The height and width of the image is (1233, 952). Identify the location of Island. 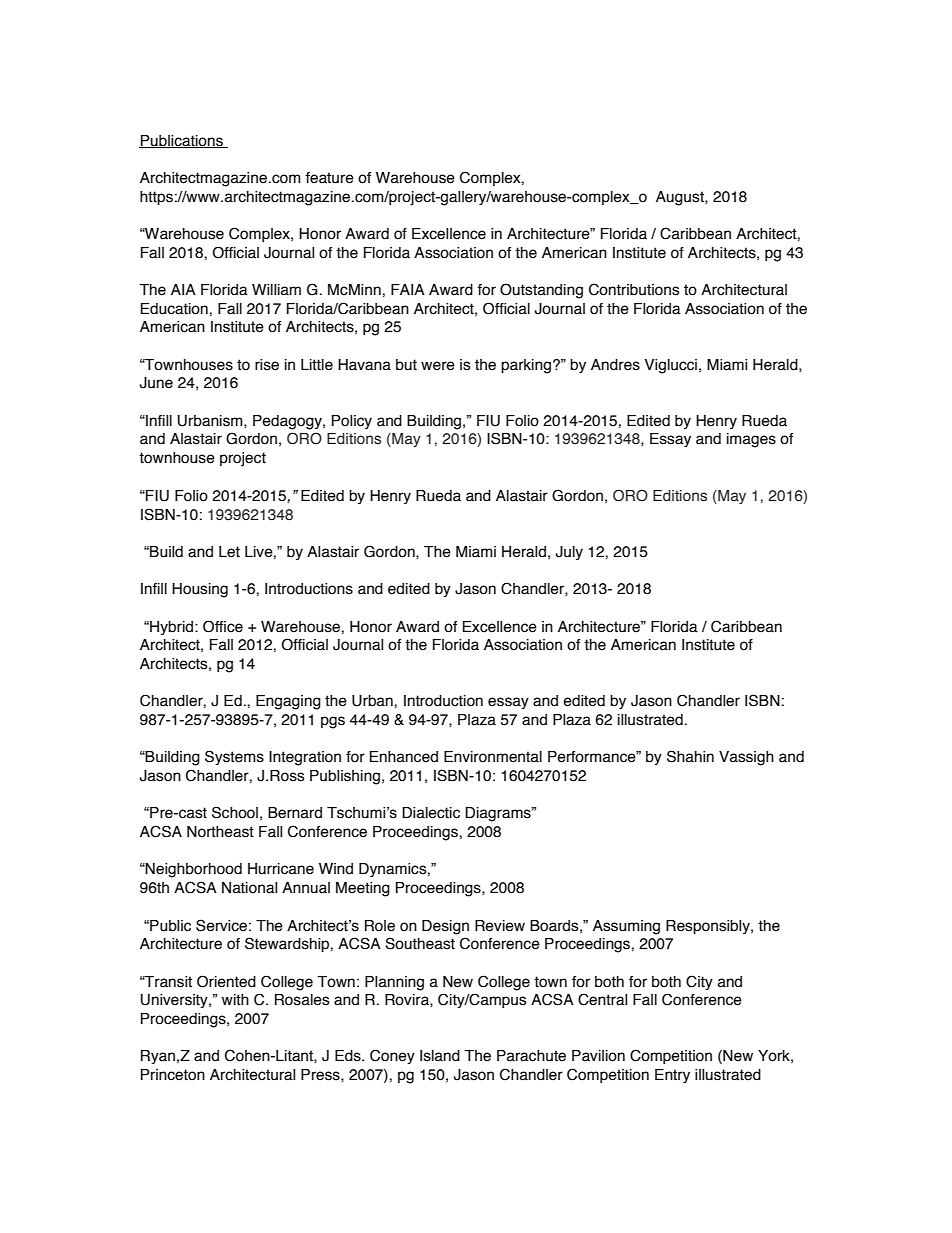
(440, 1056).
